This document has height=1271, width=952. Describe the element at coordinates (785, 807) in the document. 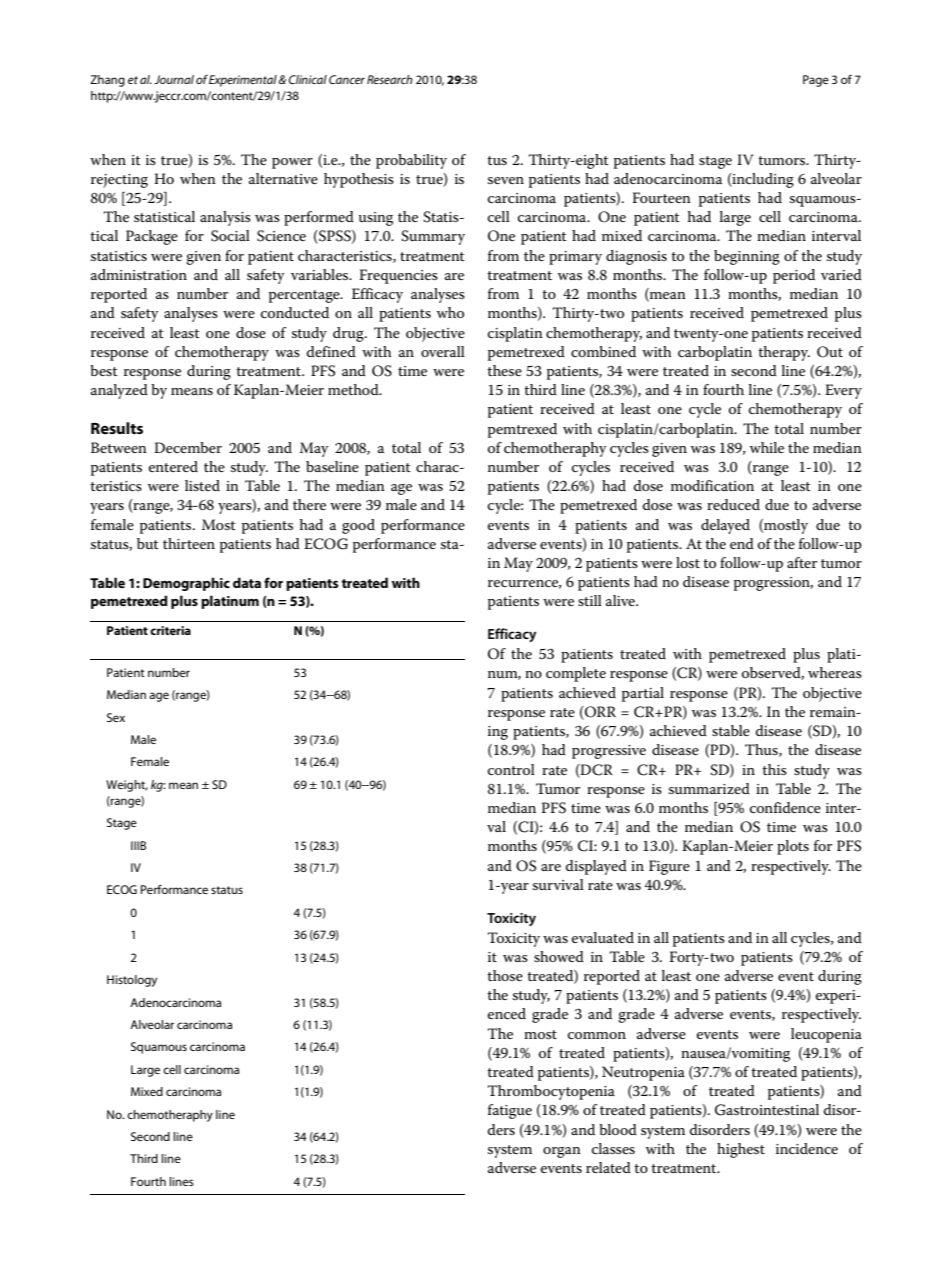

I see `confidence` at that location.
